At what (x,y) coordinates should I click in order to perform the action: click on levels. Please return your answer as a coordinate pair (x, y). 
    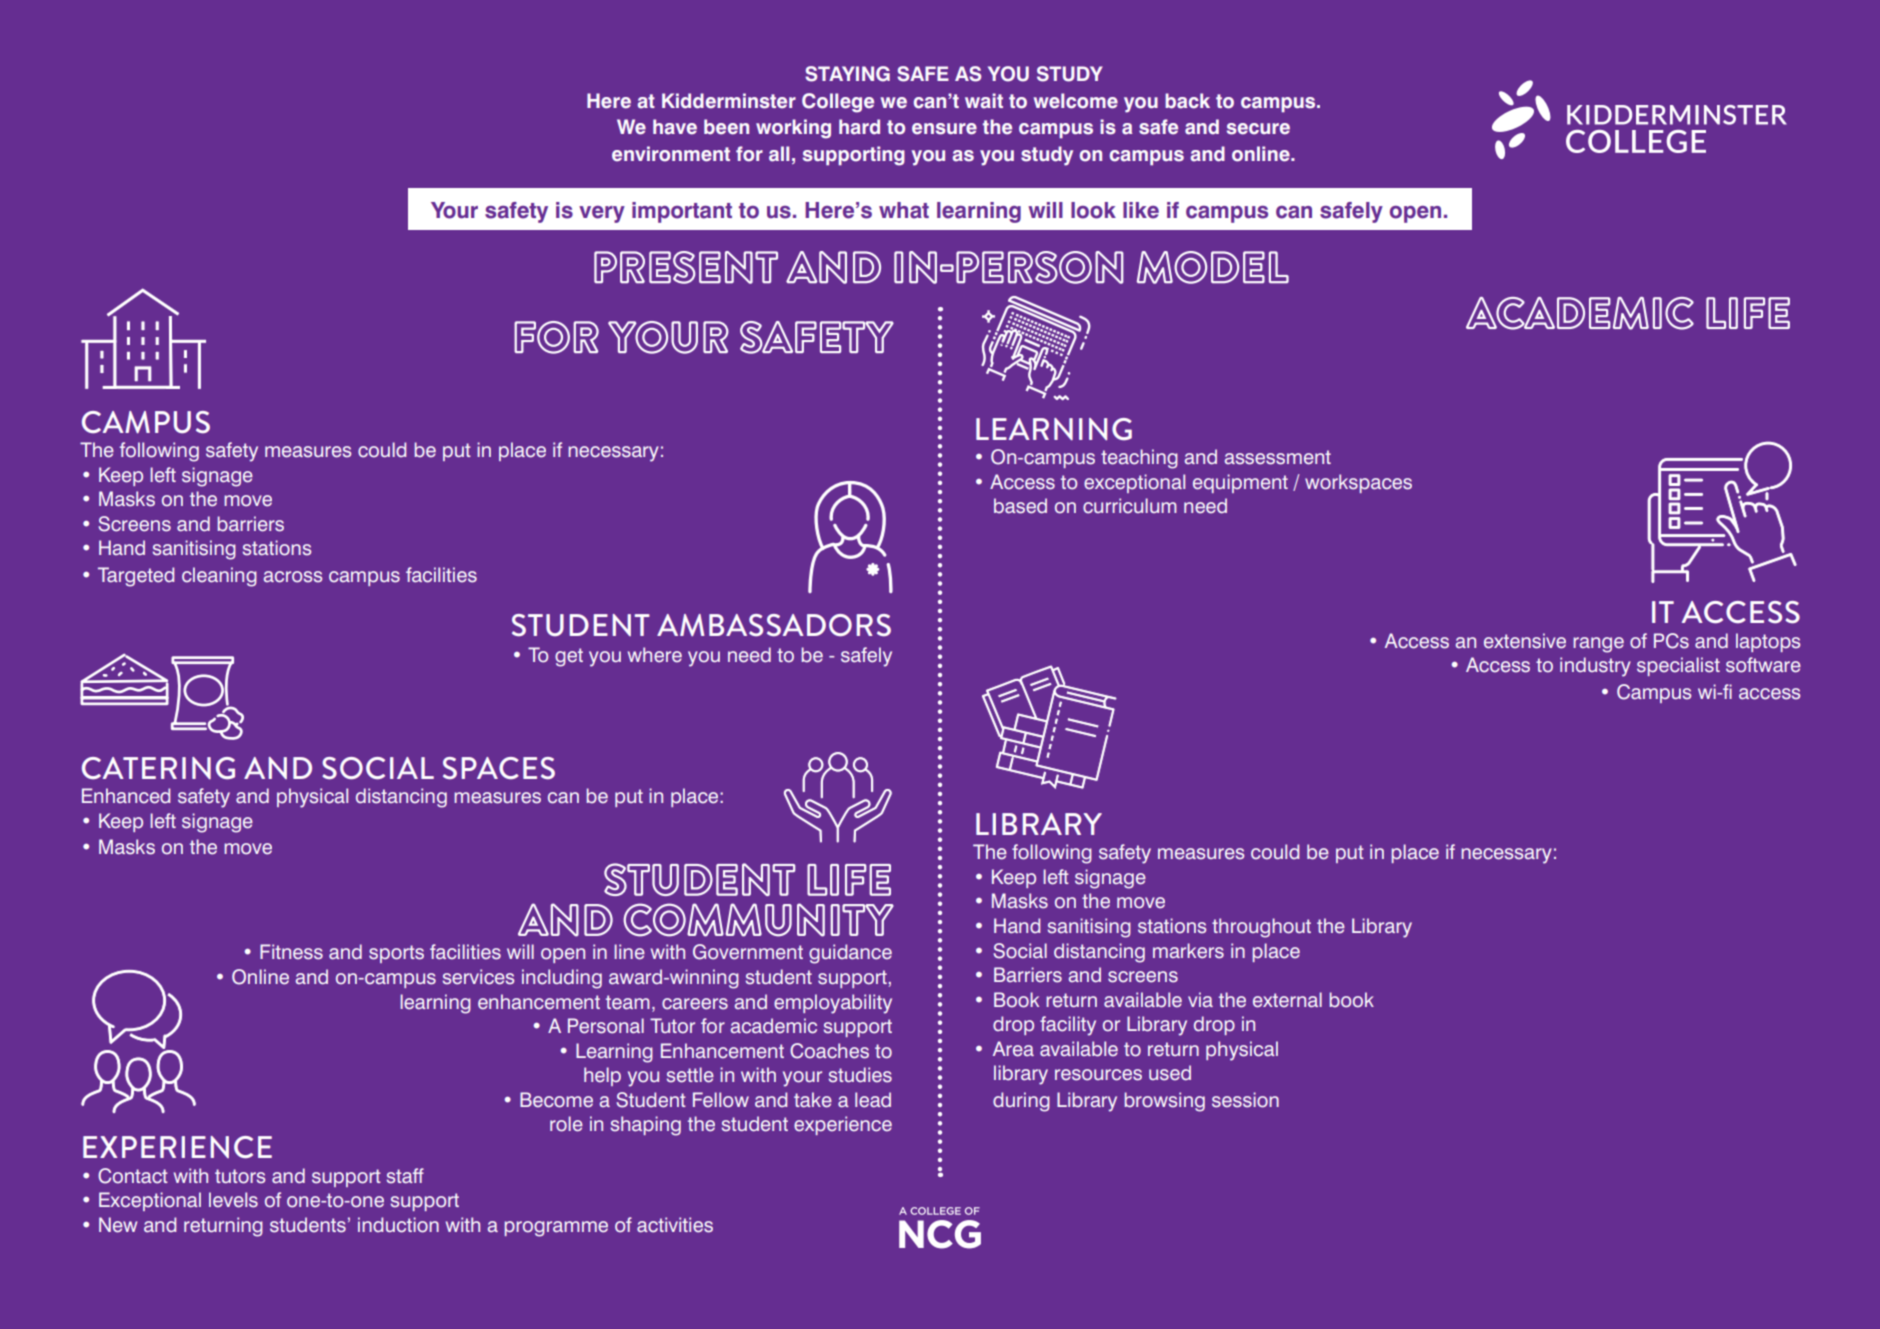
    Looking at the image, I should click on (233, 1200).
